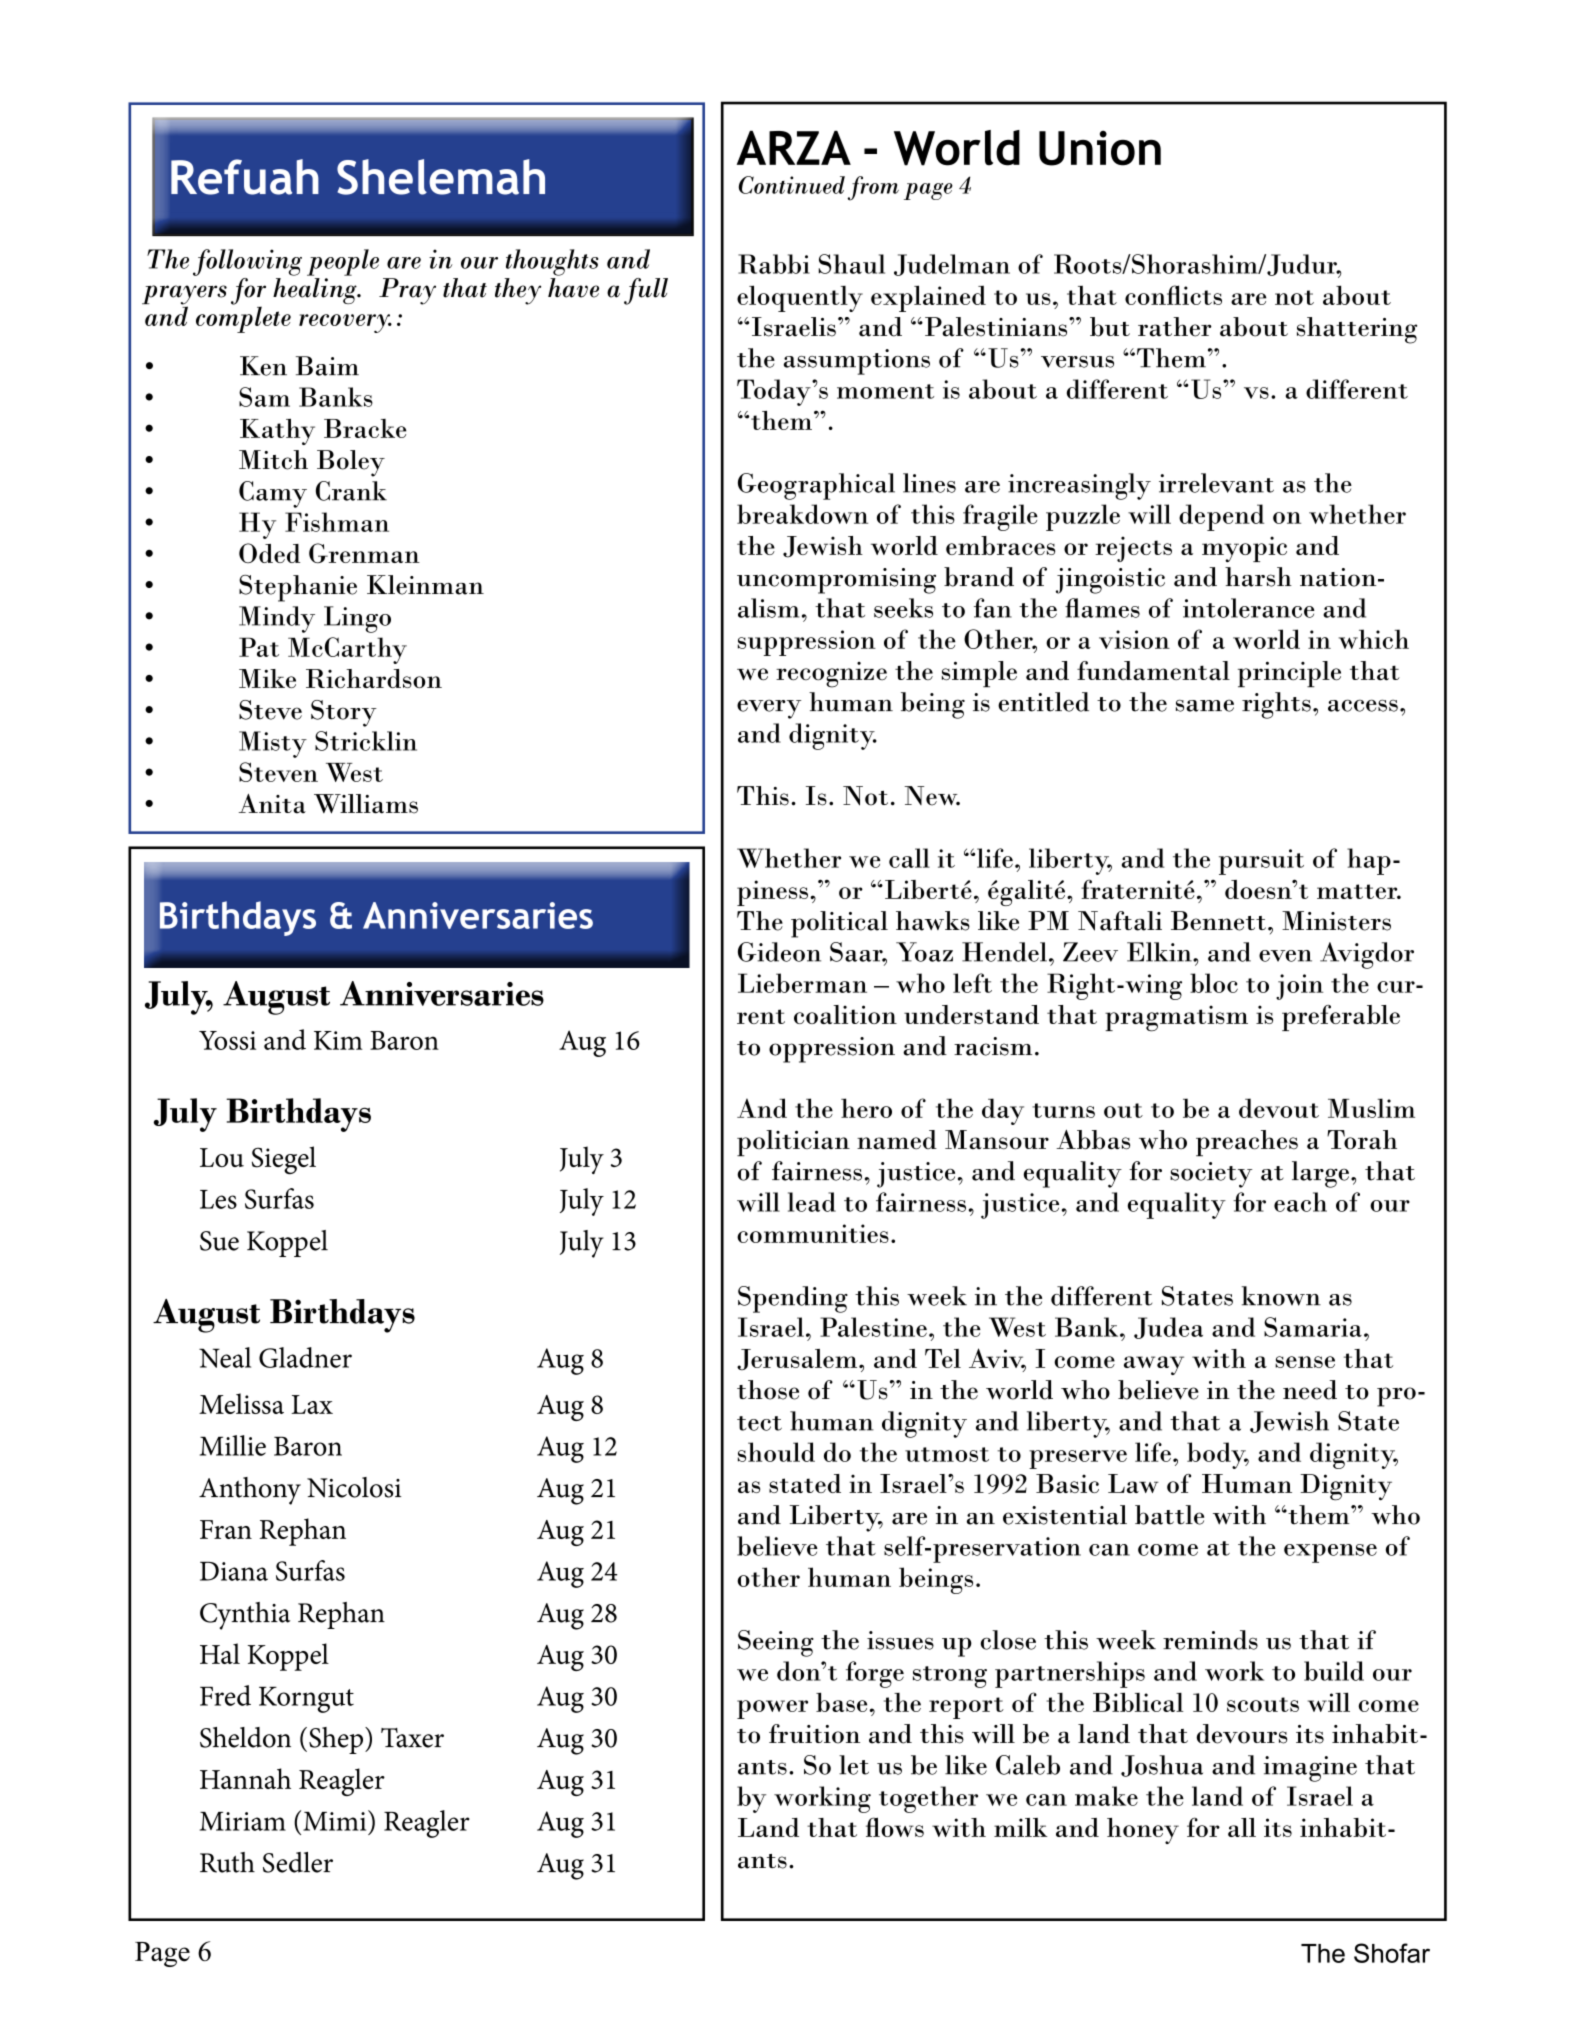 This screenshot has height=2040, width=1571. I want to click on known, so click(1281, 1296).
